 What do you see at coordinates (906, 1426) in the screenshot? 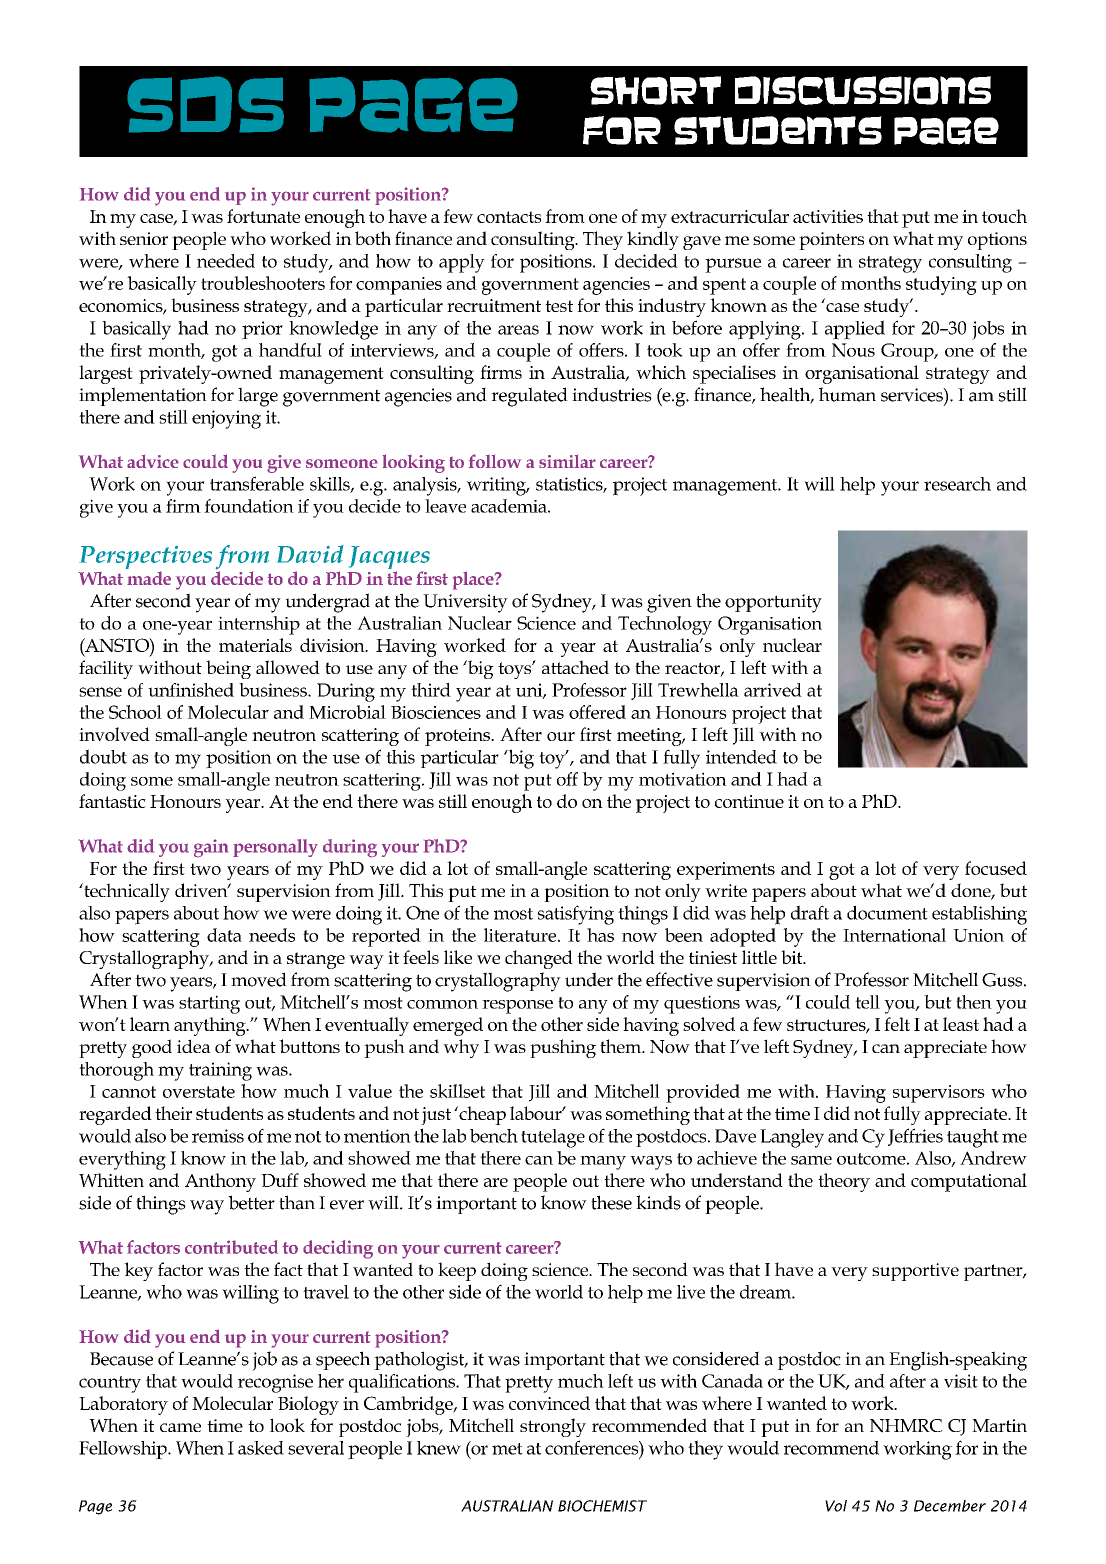
I see `NHMRC` at bounding box center [906, 1426].
